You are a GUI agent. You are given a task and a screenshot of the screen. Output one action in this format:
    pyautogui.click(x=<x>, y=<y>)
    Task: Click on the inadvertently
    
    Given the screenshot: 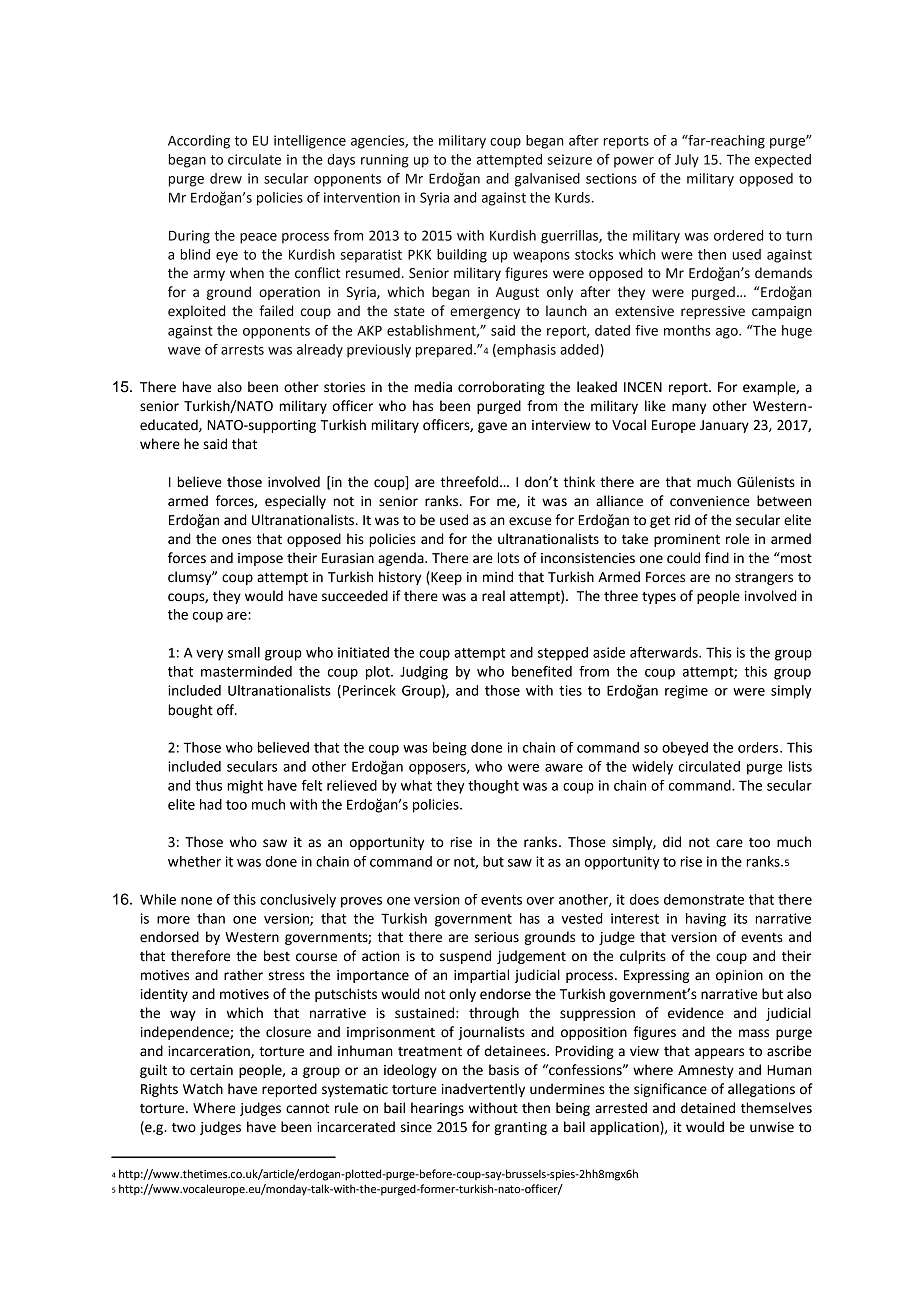 What is the action you would take?
    pyautogui.click(x=483, y=1090)
